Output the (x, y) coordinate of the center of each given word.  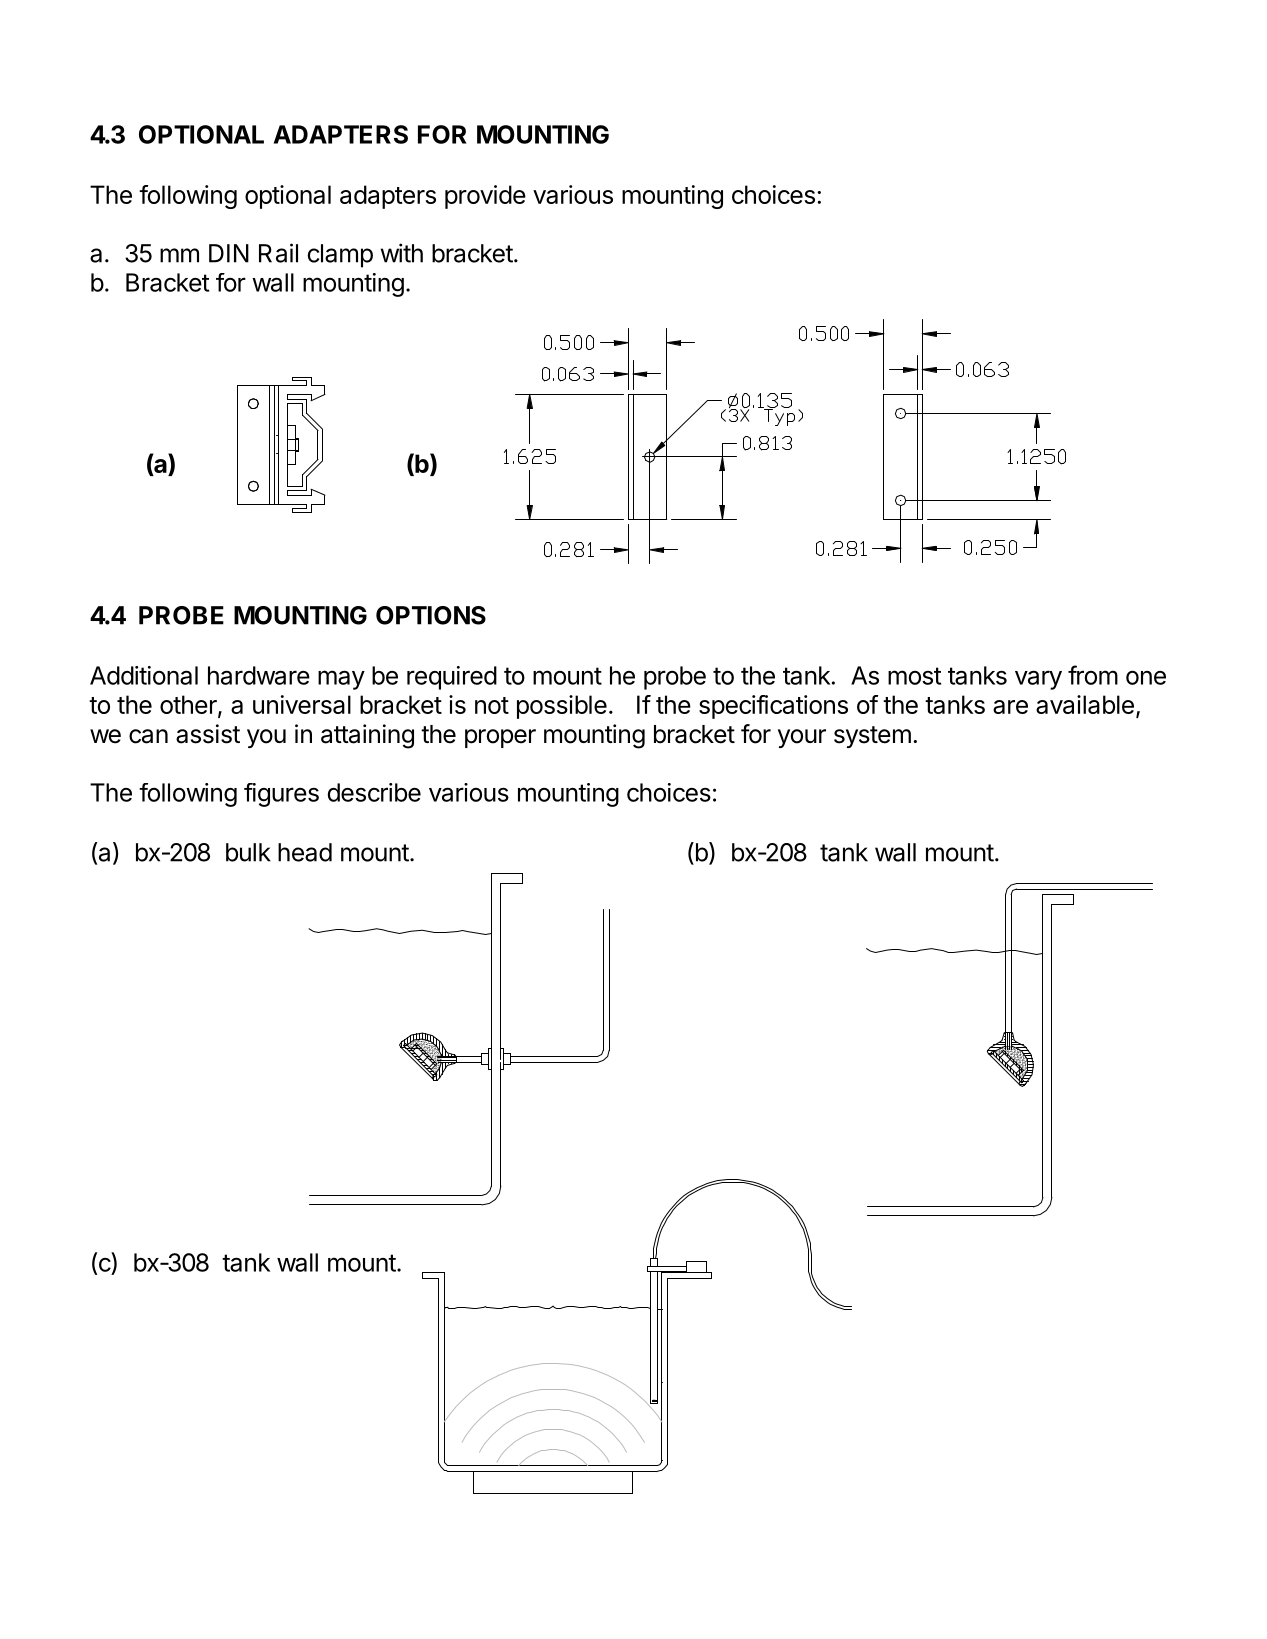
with (402, 253)
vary (1038, 680)
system (872, 737)
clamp (340, 256)
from (1093, 675)
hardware (259, 675)
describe (374, 792)
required (452, 678)
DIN (229, 253)
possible (562, 707)
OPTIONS (431, 615)
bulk (248, 852)
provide (485, 197)
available (1085, 704)
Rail (278, 253)
